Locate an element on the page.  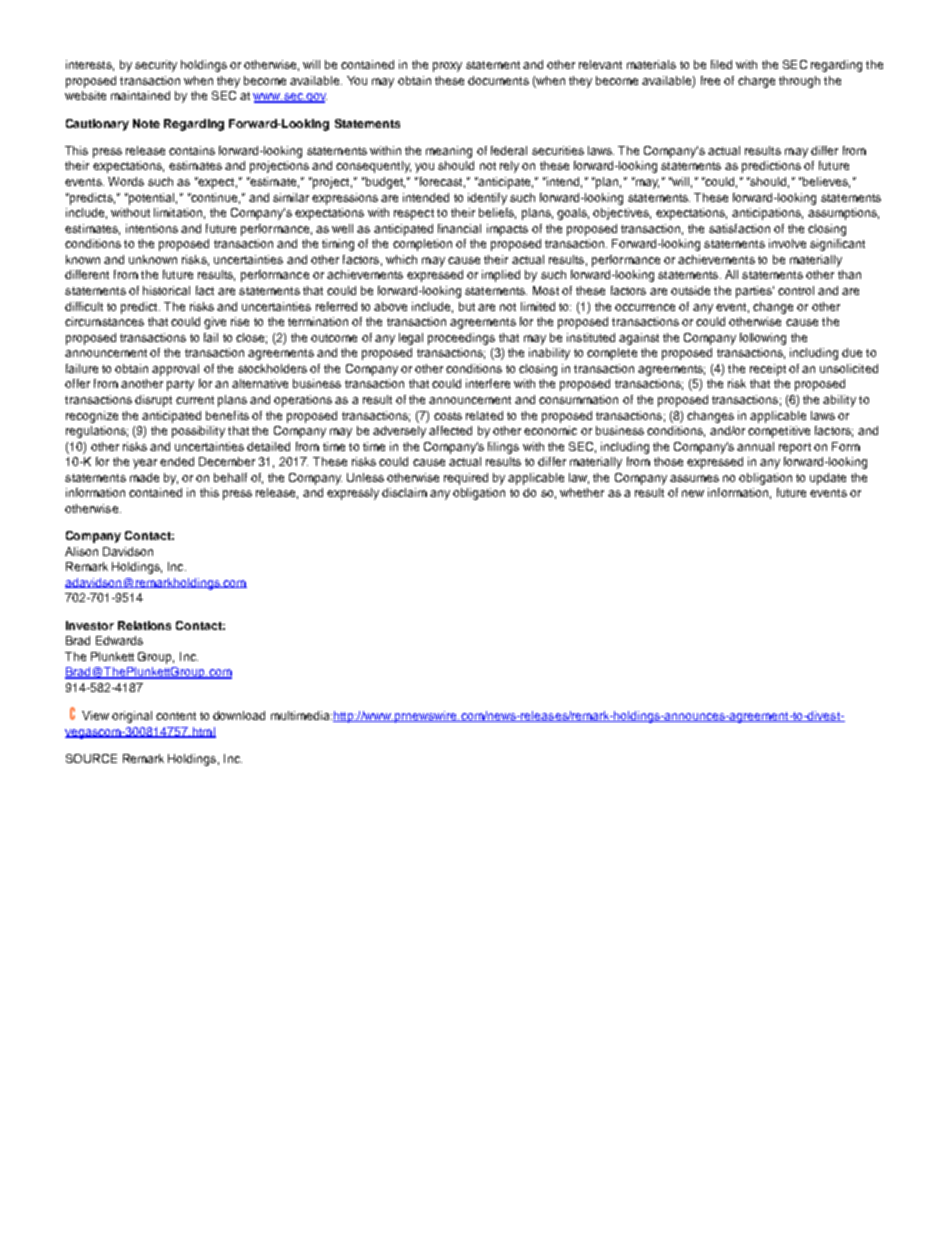
charge is located at coordinates (756, 82).
